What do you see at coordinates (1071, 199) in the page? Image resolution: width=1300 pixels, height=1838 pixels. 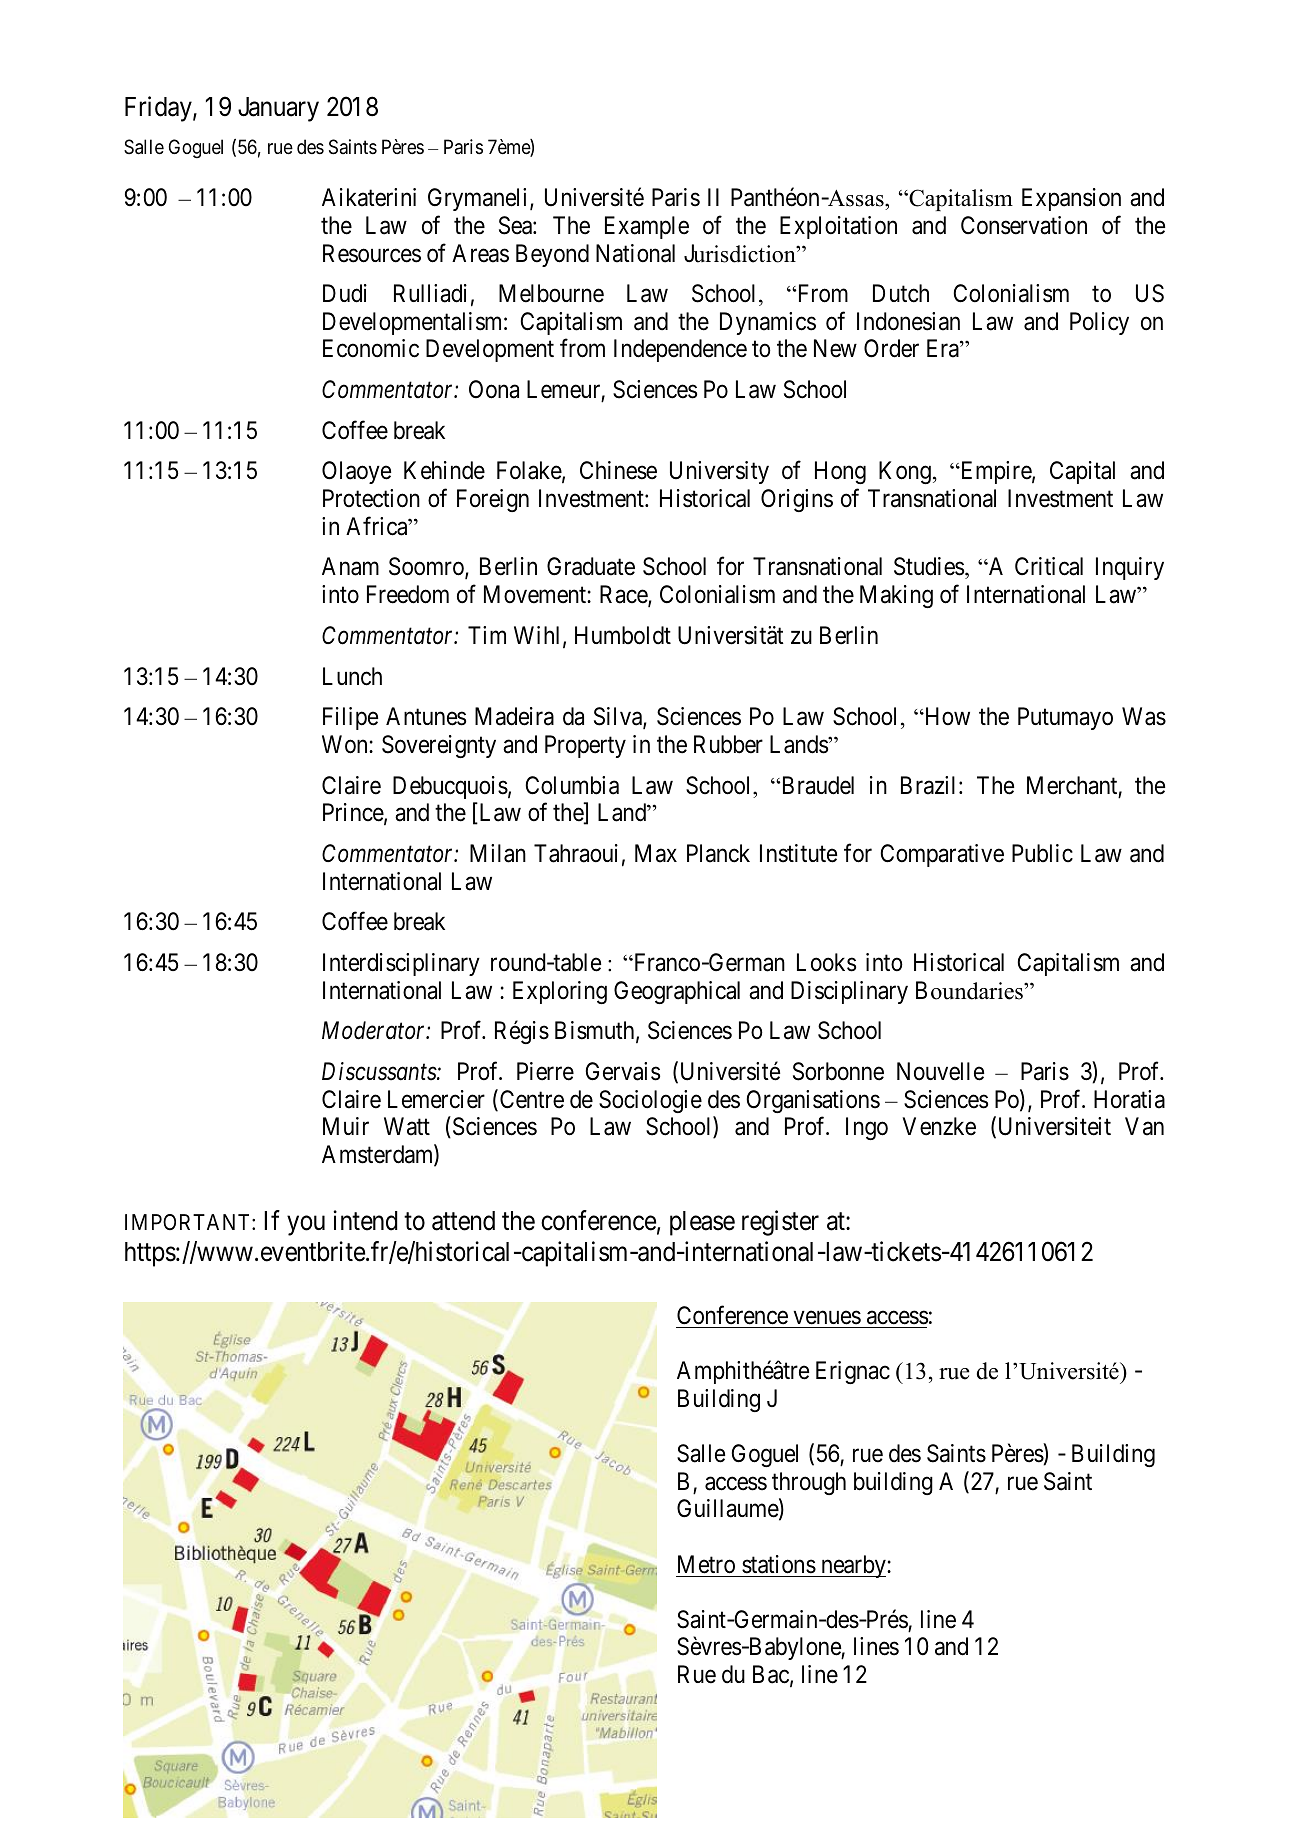 I see `Expansion` at bounding box center [1071, 199].
